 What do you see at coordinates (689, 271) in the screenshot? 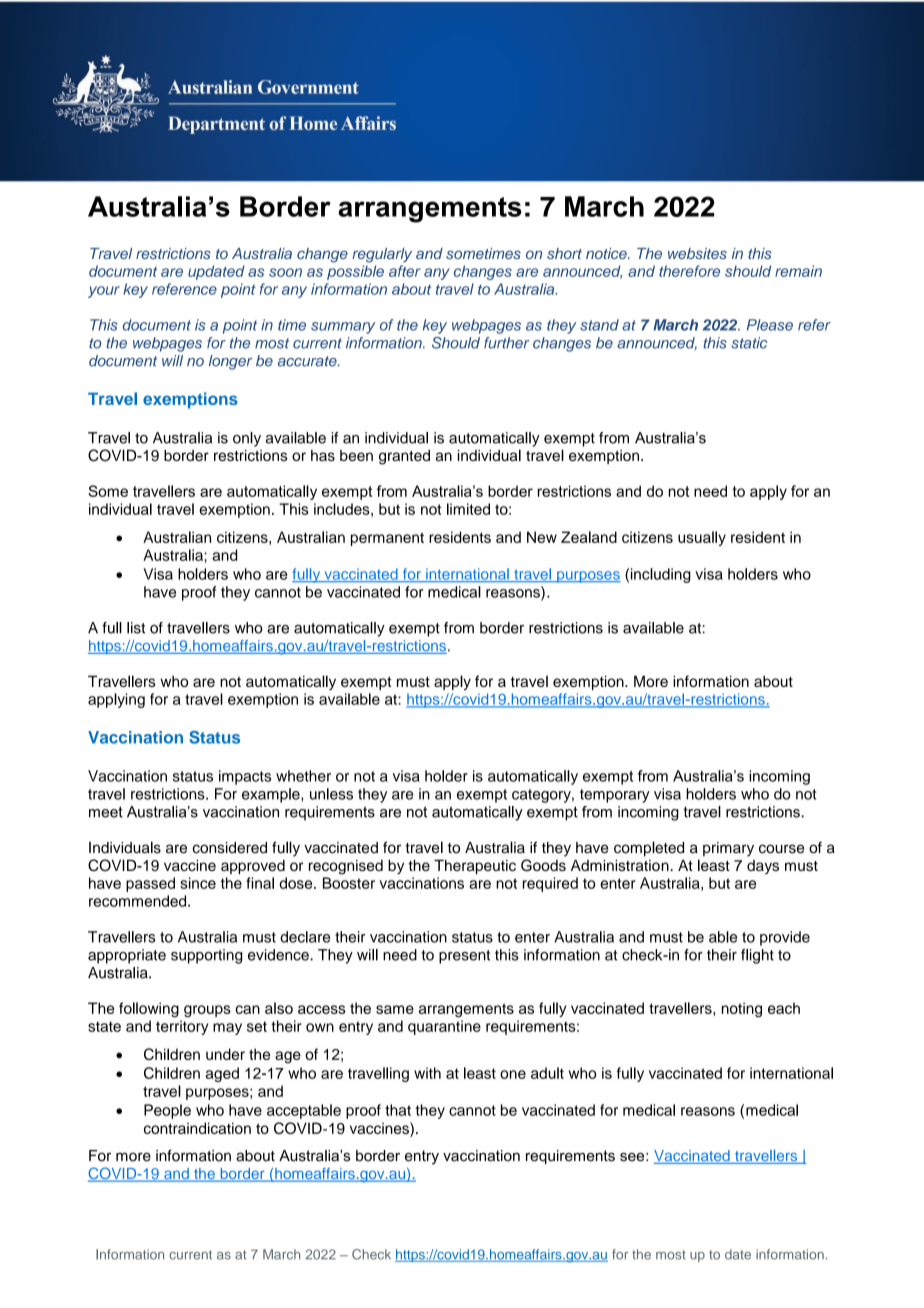
I see `therefore` at bounding box center [689, 271].
